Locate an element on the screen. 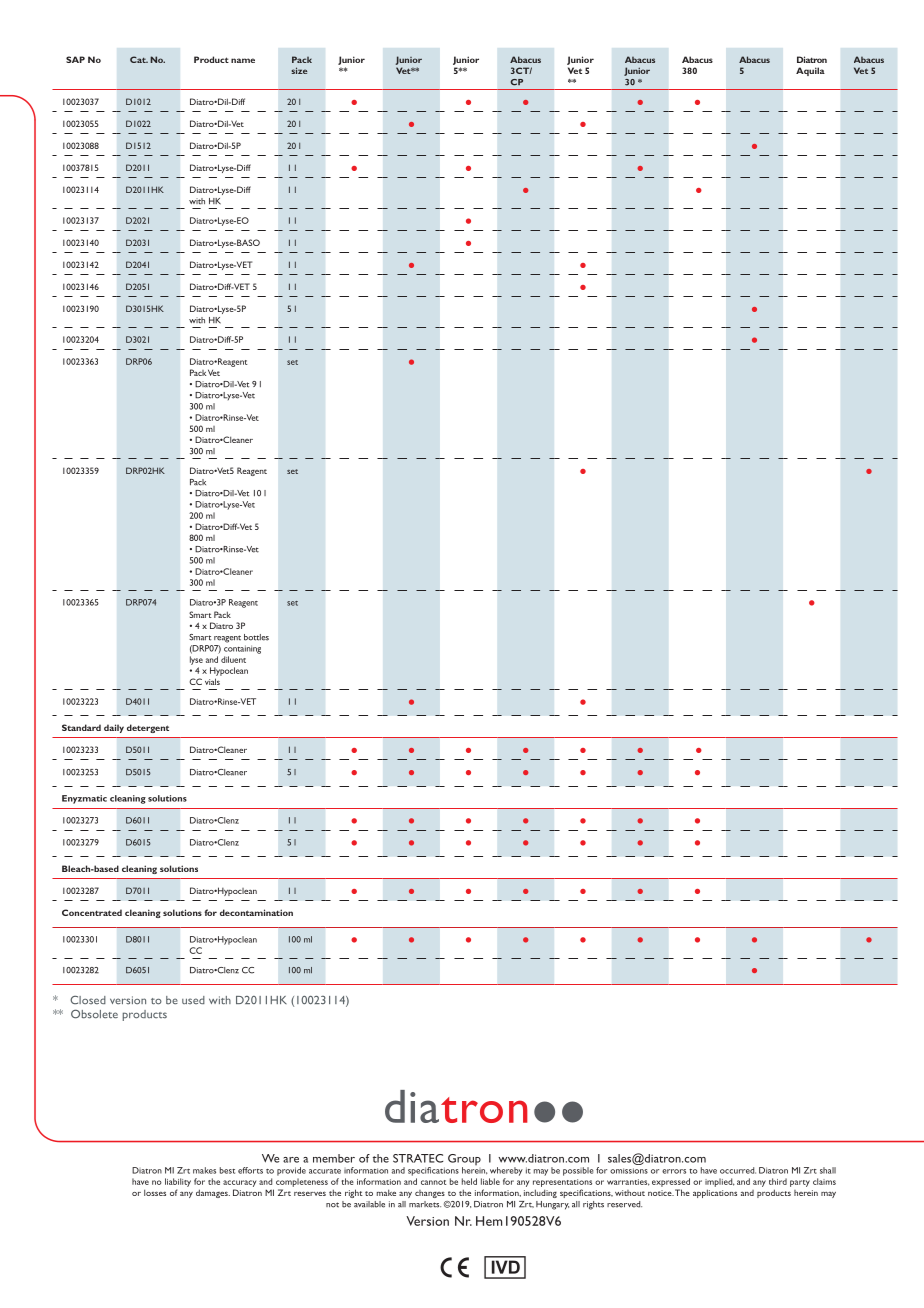  name is located at coordinates (243, 60).
